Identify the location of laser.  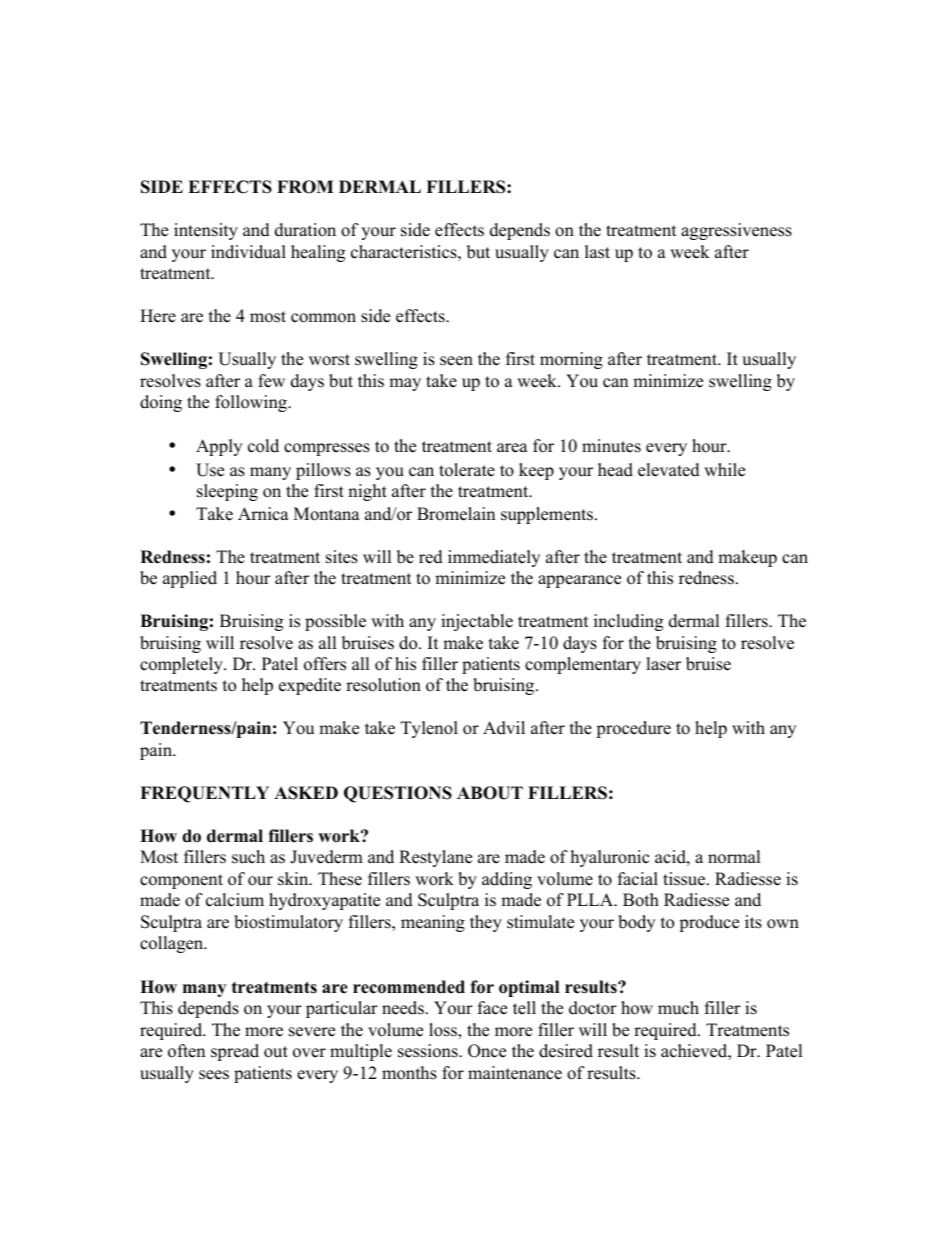
(663, 664).
